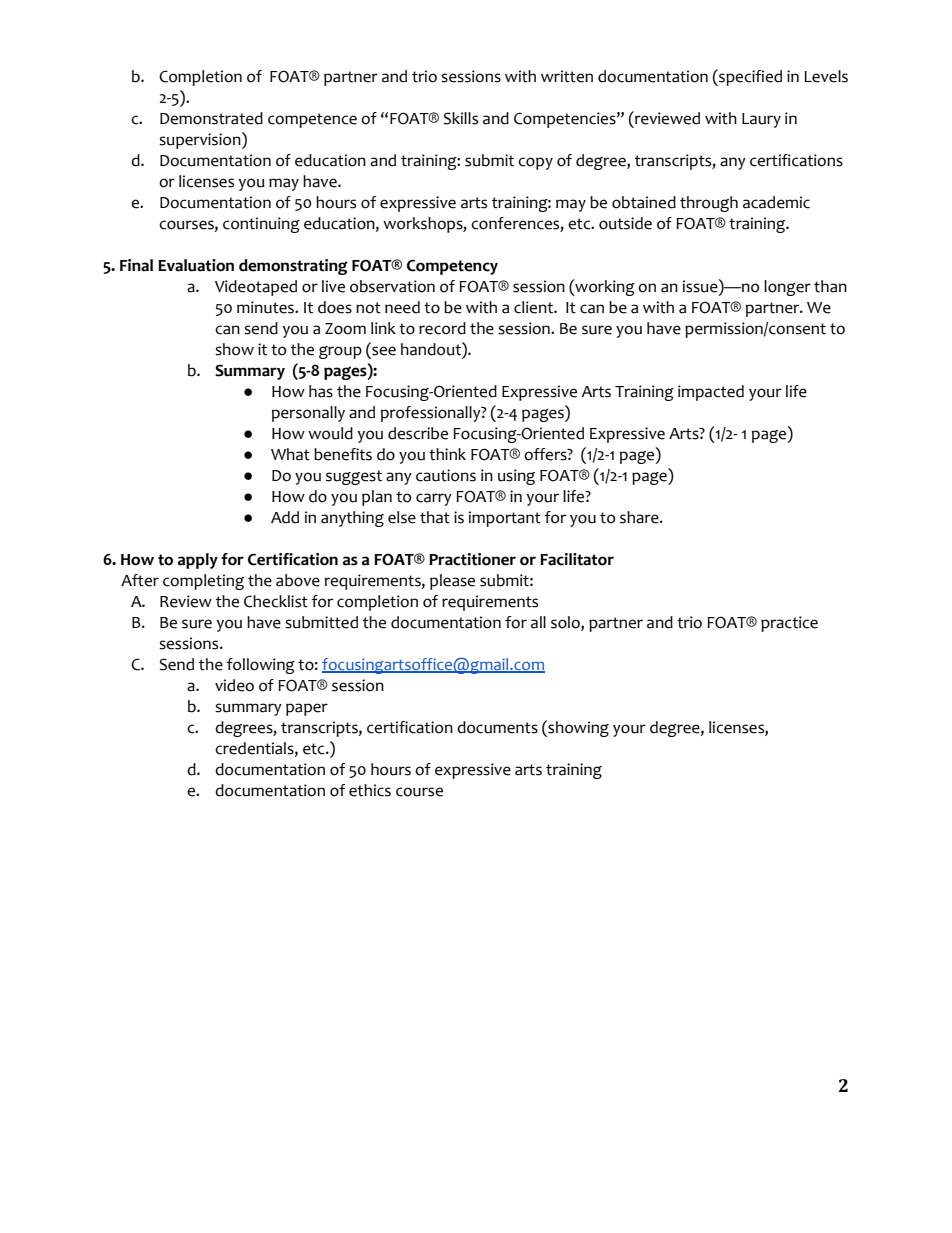 This page has height=1233, width=952. Describe the element at coordinates (290, 454) in the page. I see `What` at that location.
